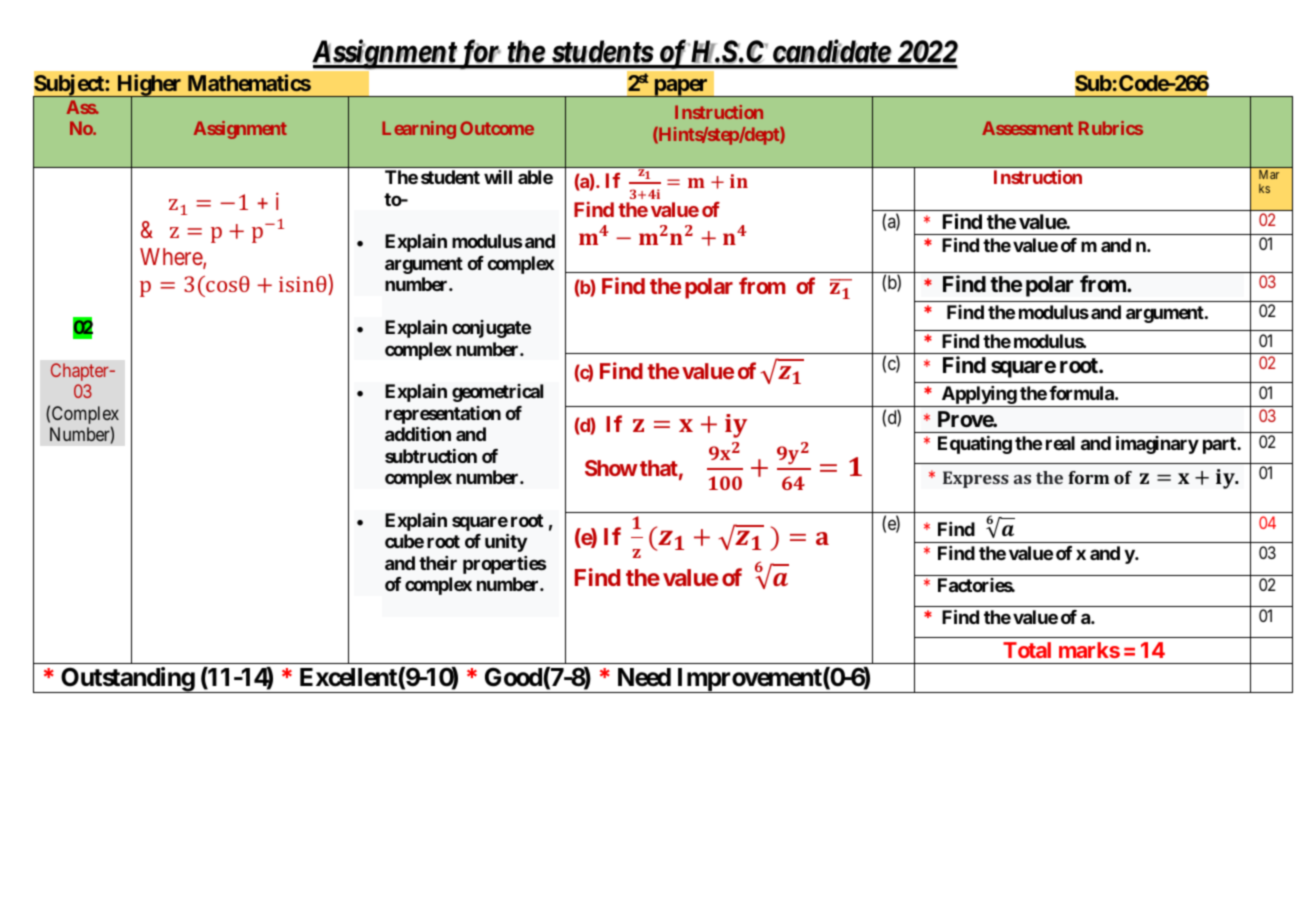 The height and width of the page is (924, 1308). What do you see at coordinates (506, 542) in the page?
I see `unity` at bounding box center [506, 542].
